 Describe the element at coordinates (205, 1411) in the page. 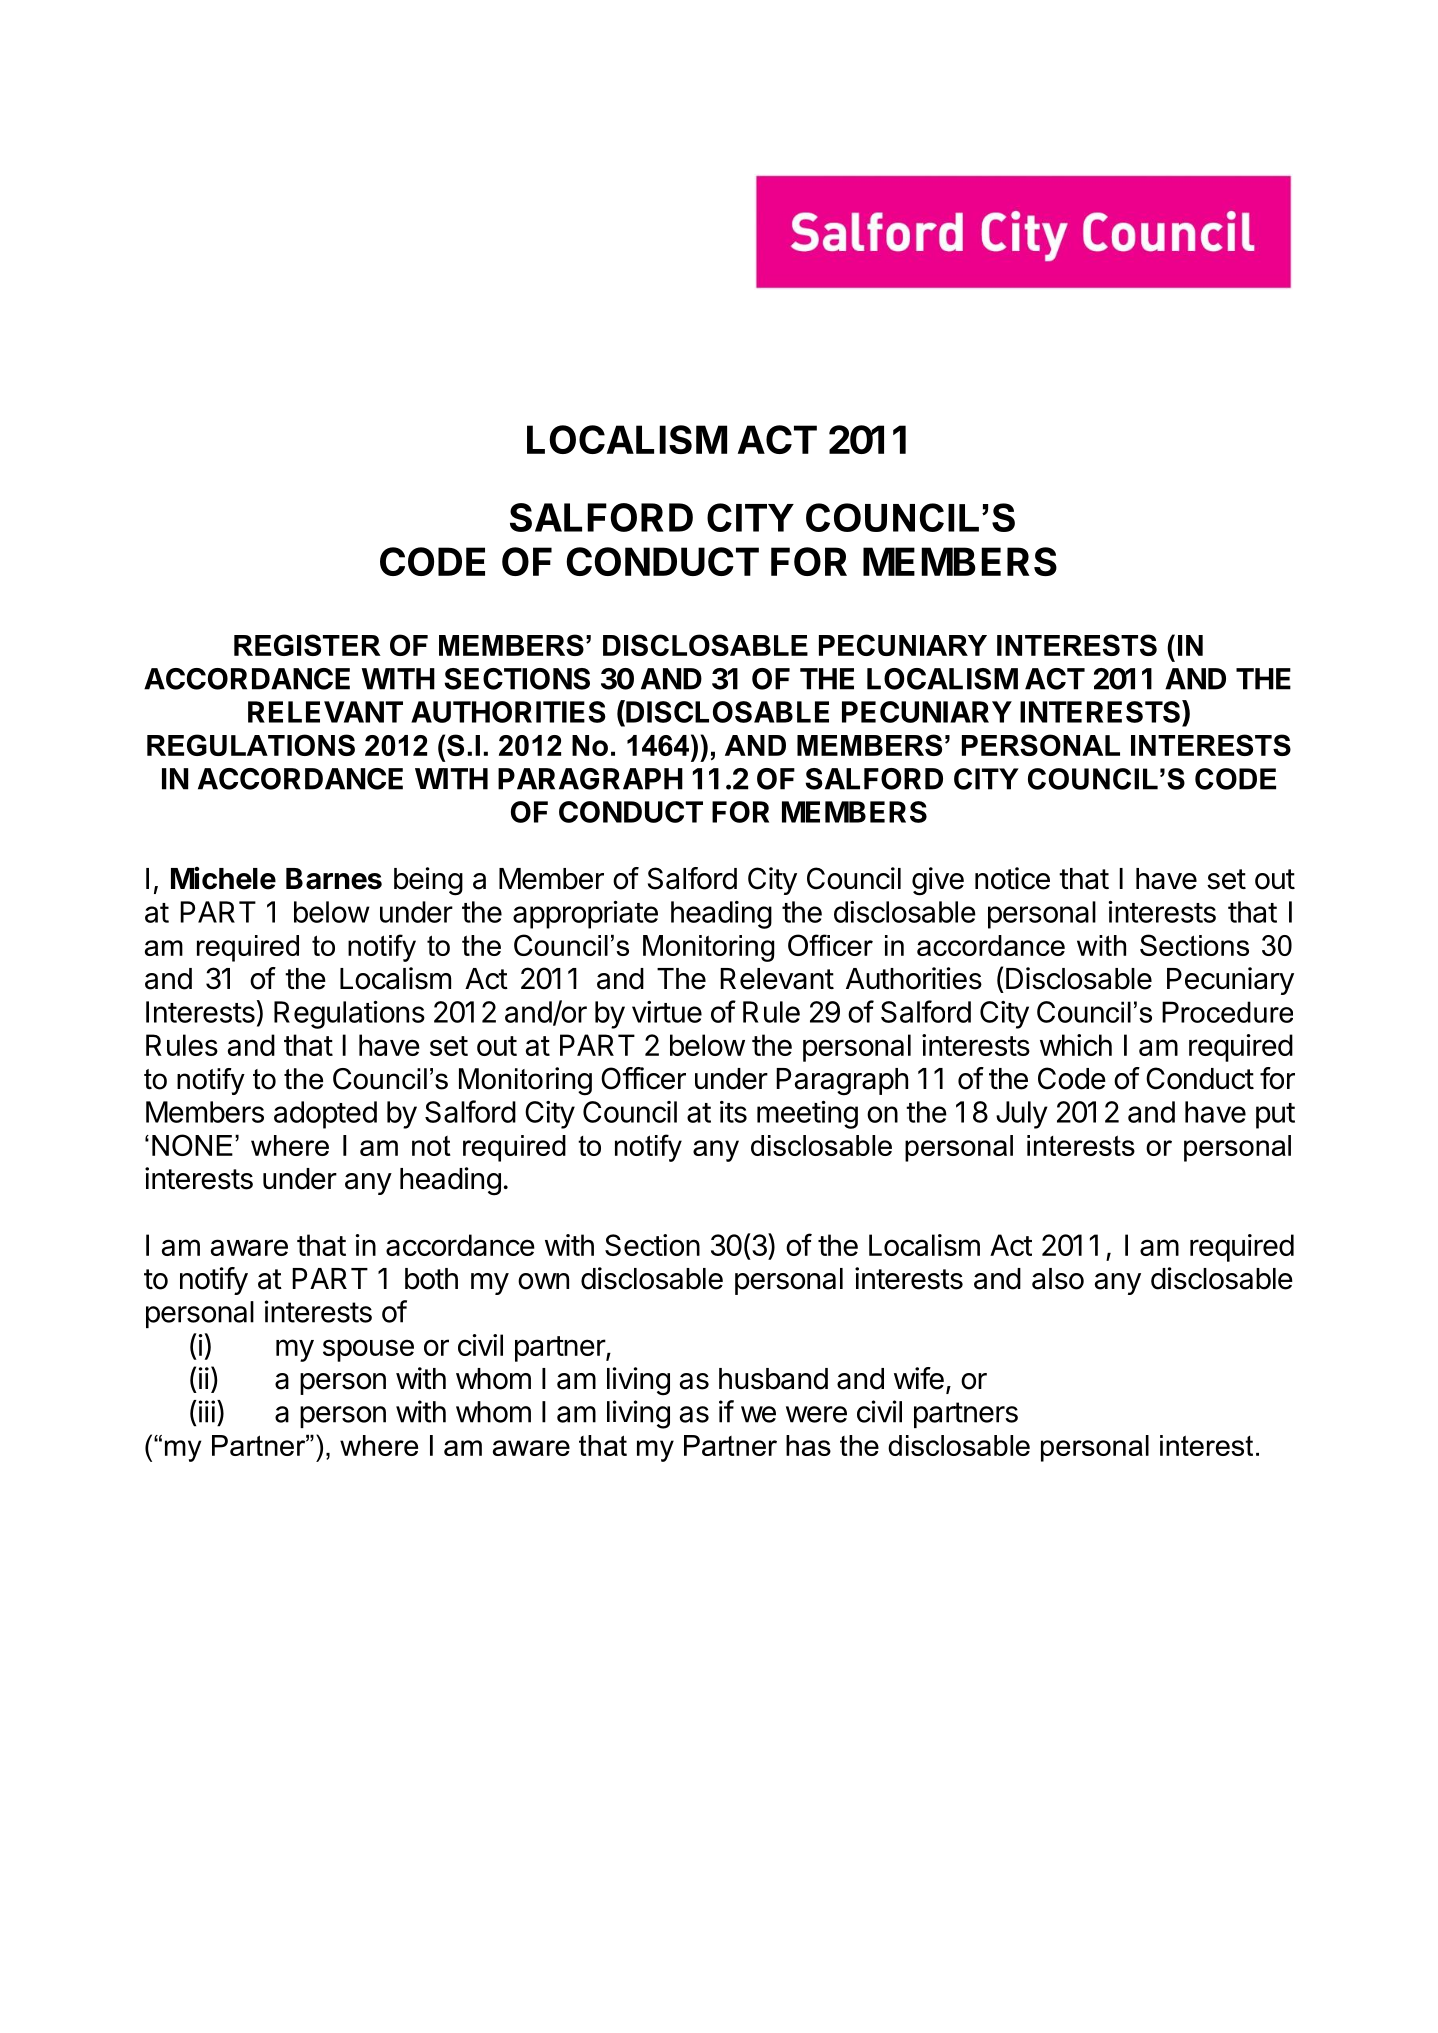

I see `iii` at that location.
